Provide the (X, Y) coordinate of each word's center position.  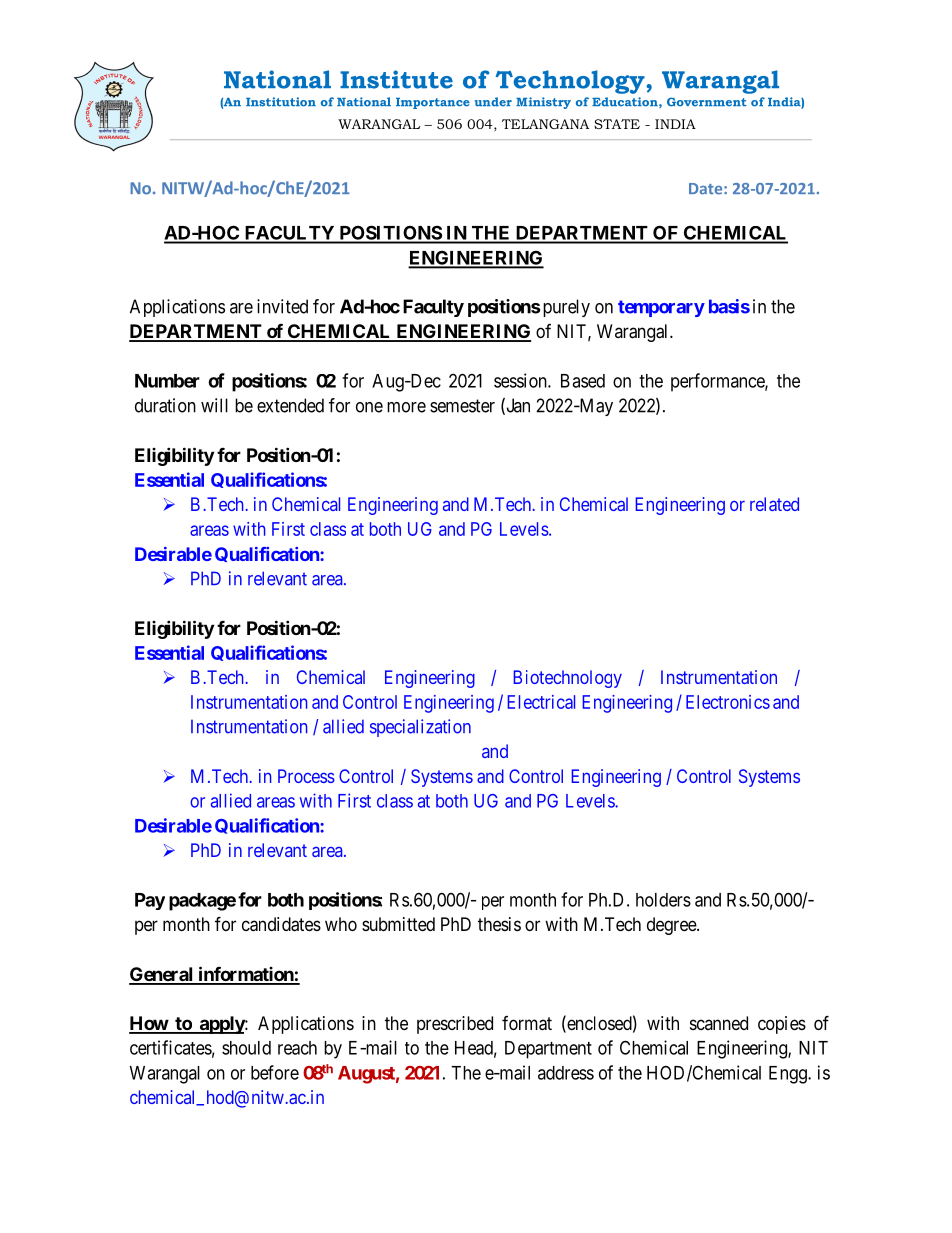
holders (663, 900)
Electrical (541, 702)
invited (282, 306)
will (214, 405)
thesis (499, 924)
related (774, 504)
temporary (661, 308)
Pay (150, 901)
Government (707, 102)
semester (462, 406)
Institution (281, 102)
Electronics (728, 702)
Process (306, 776)
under (493, 102)
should (246, 1048)
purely (566, 308)
